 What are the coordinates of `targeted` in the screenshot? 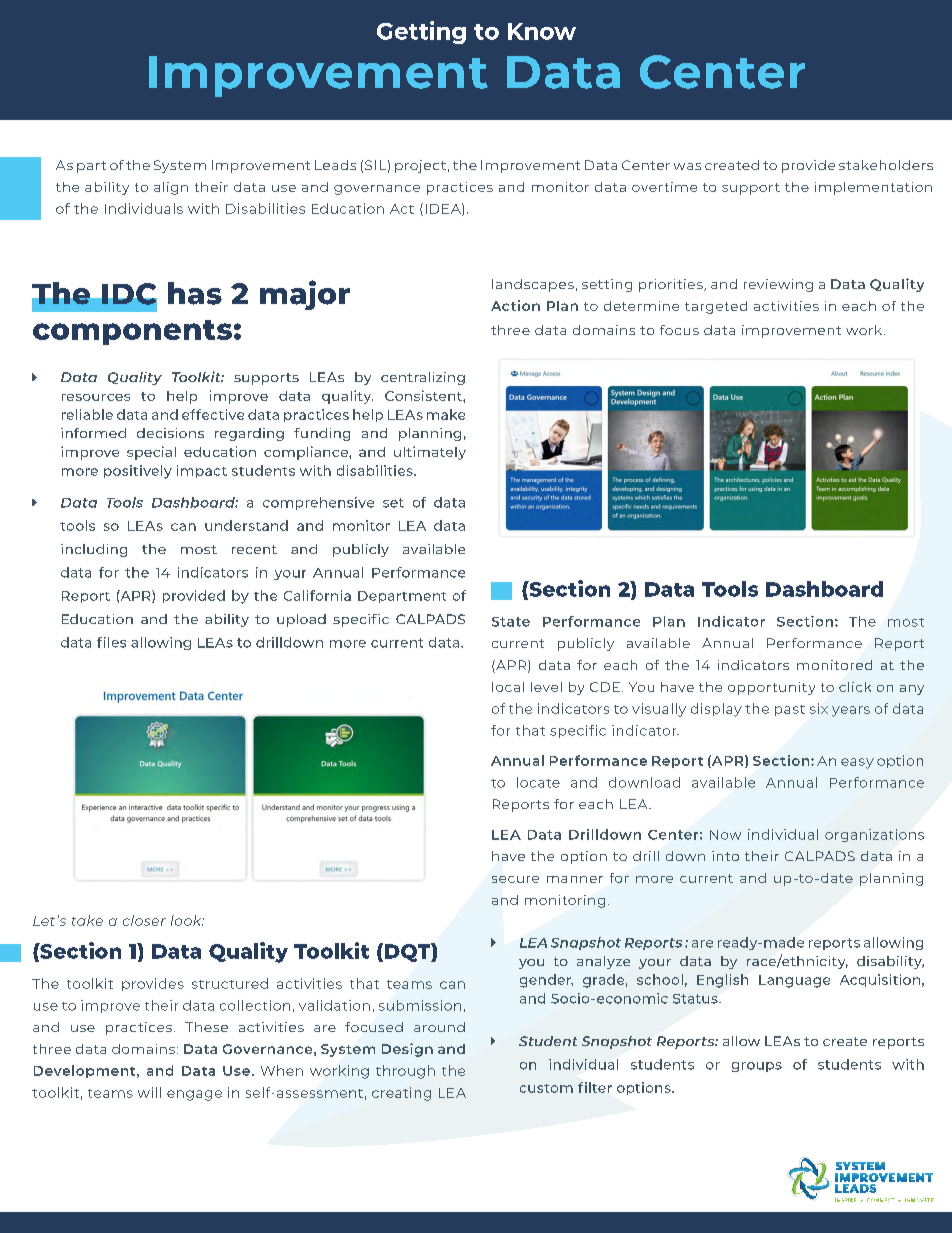 It's located at (716, 307).
